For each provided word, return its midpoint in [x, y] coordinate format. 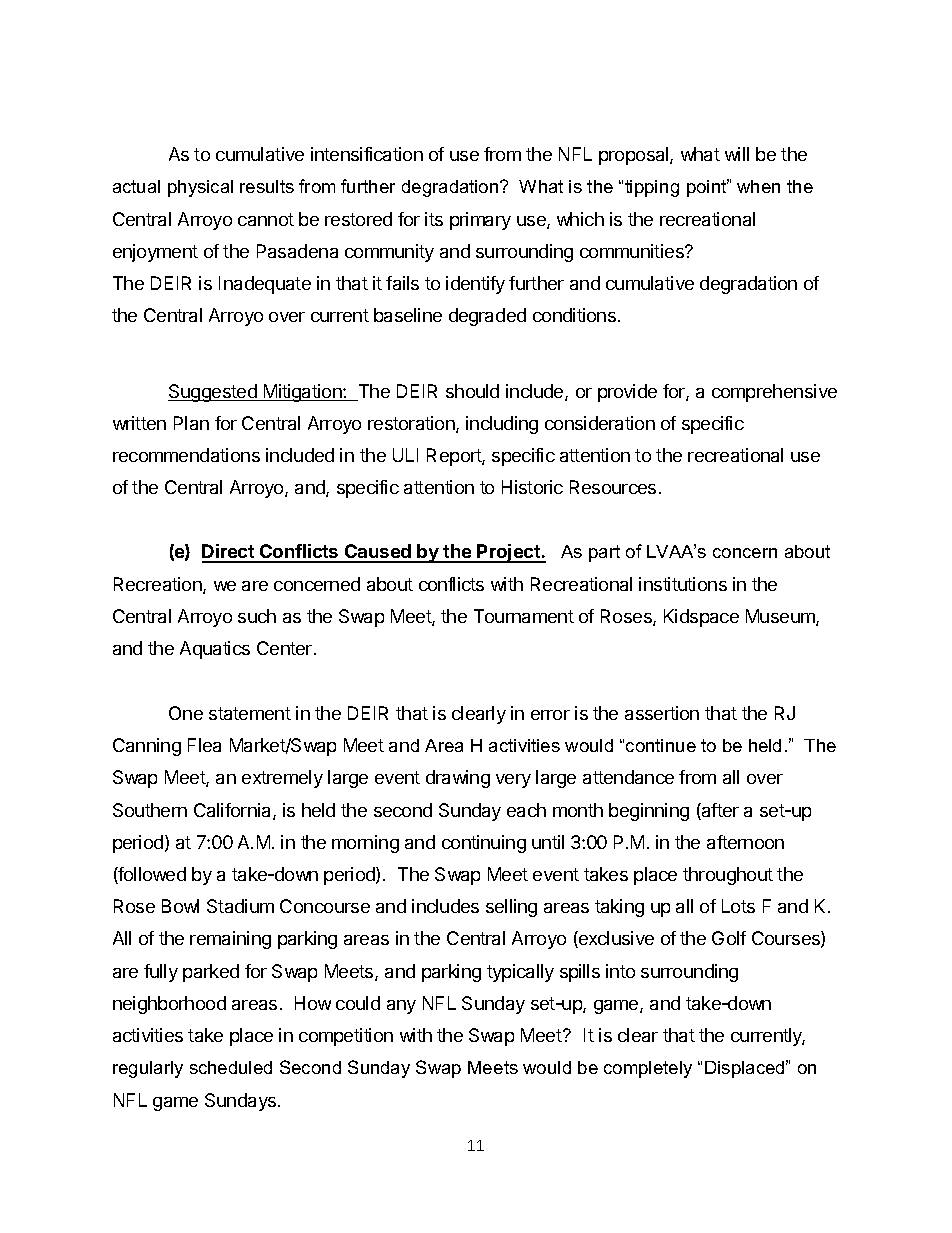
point [708, 188]
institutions [683, 584]
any [401, 1007]
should [472, 391]
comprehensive [774, 393]
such [257, 616]
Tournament [524, 616]
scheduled [231, 1067]
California [234, 811]
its [434, 219]
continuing [484, 844]
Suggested [213, 393]
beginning [649, 812]
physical [200, 188]
